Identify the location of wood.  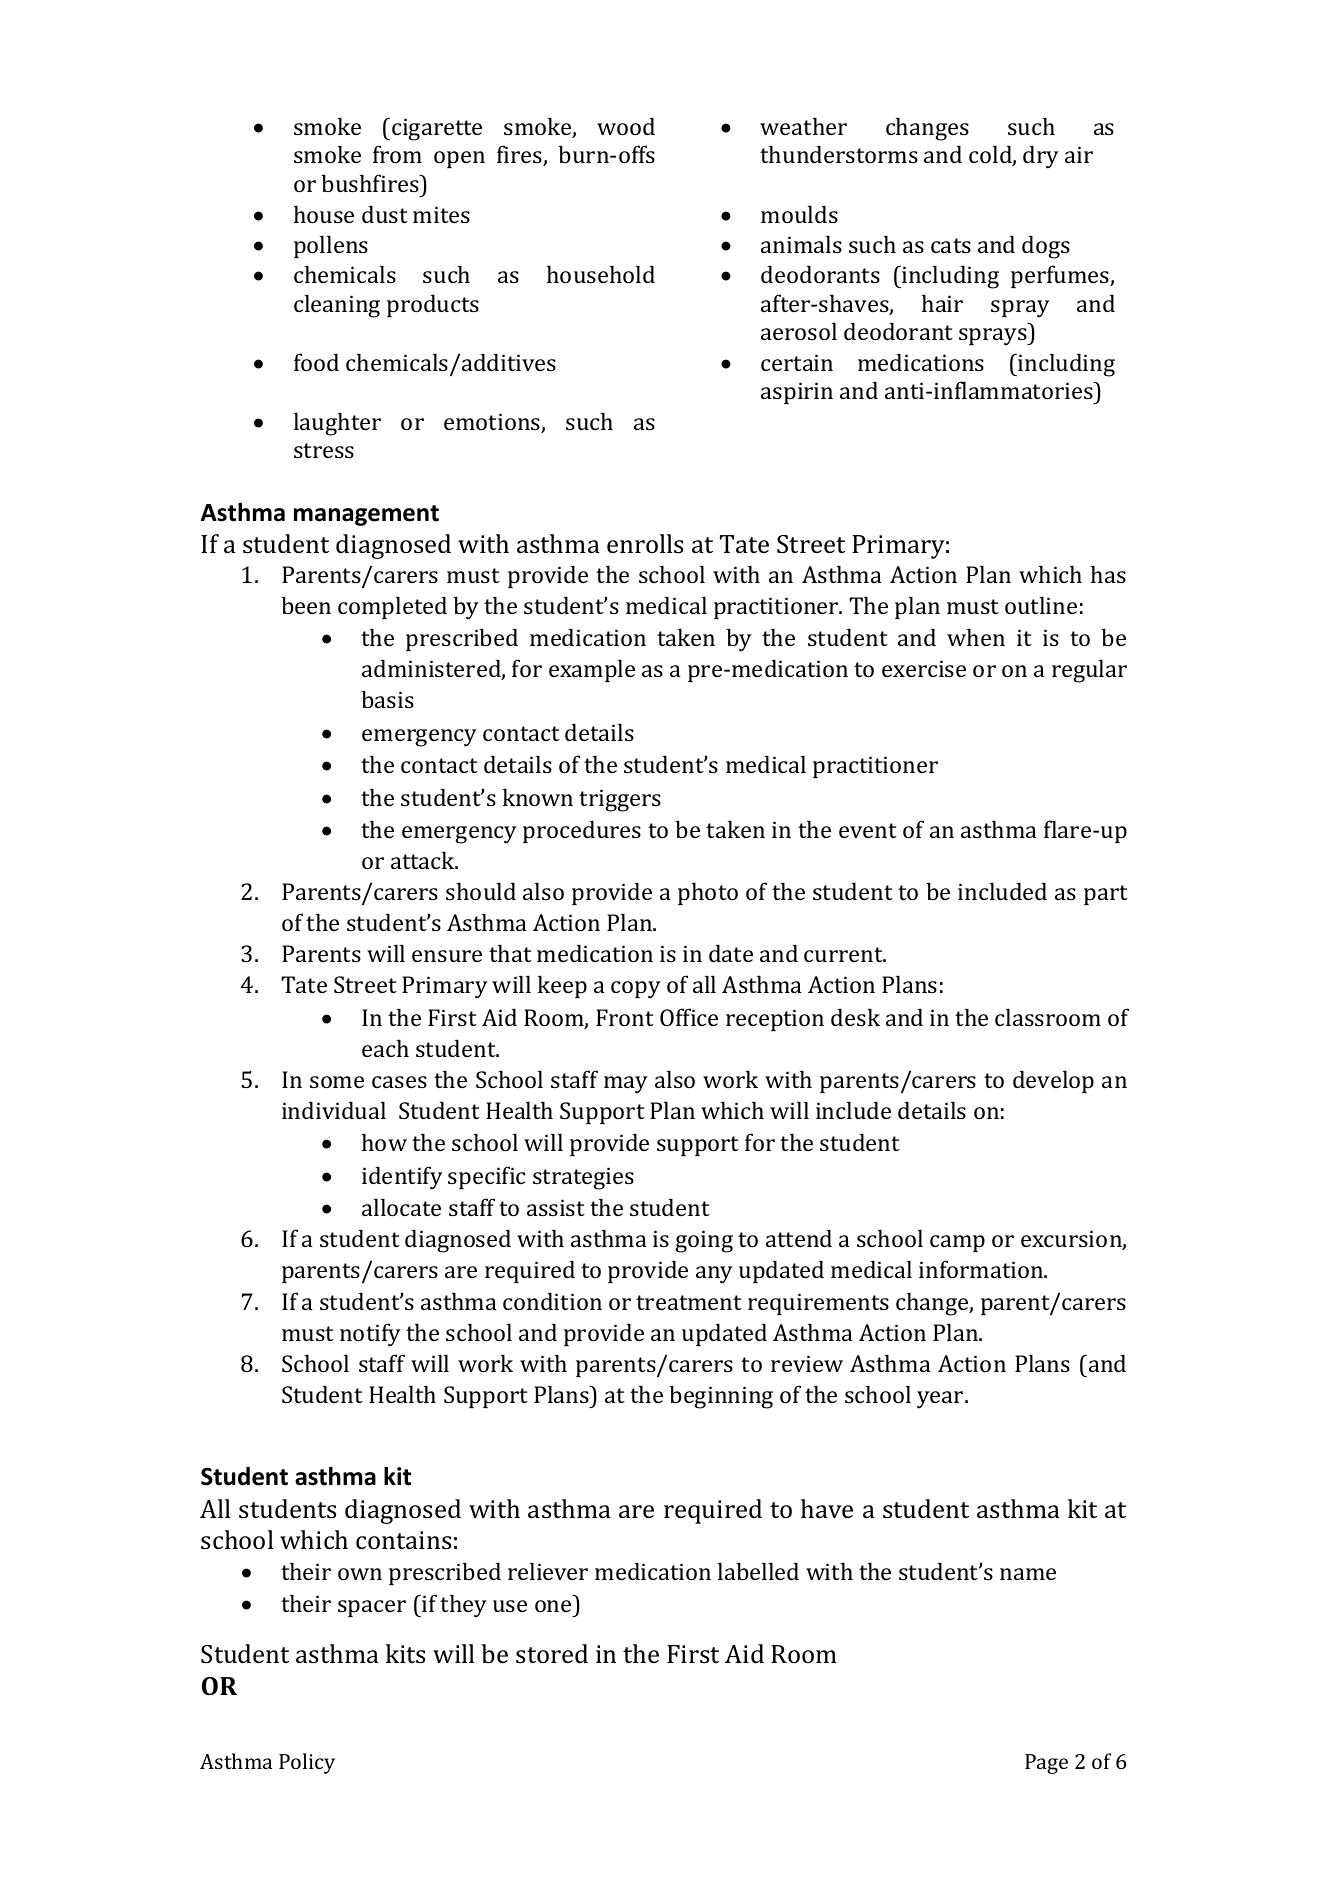
(626, 126).
